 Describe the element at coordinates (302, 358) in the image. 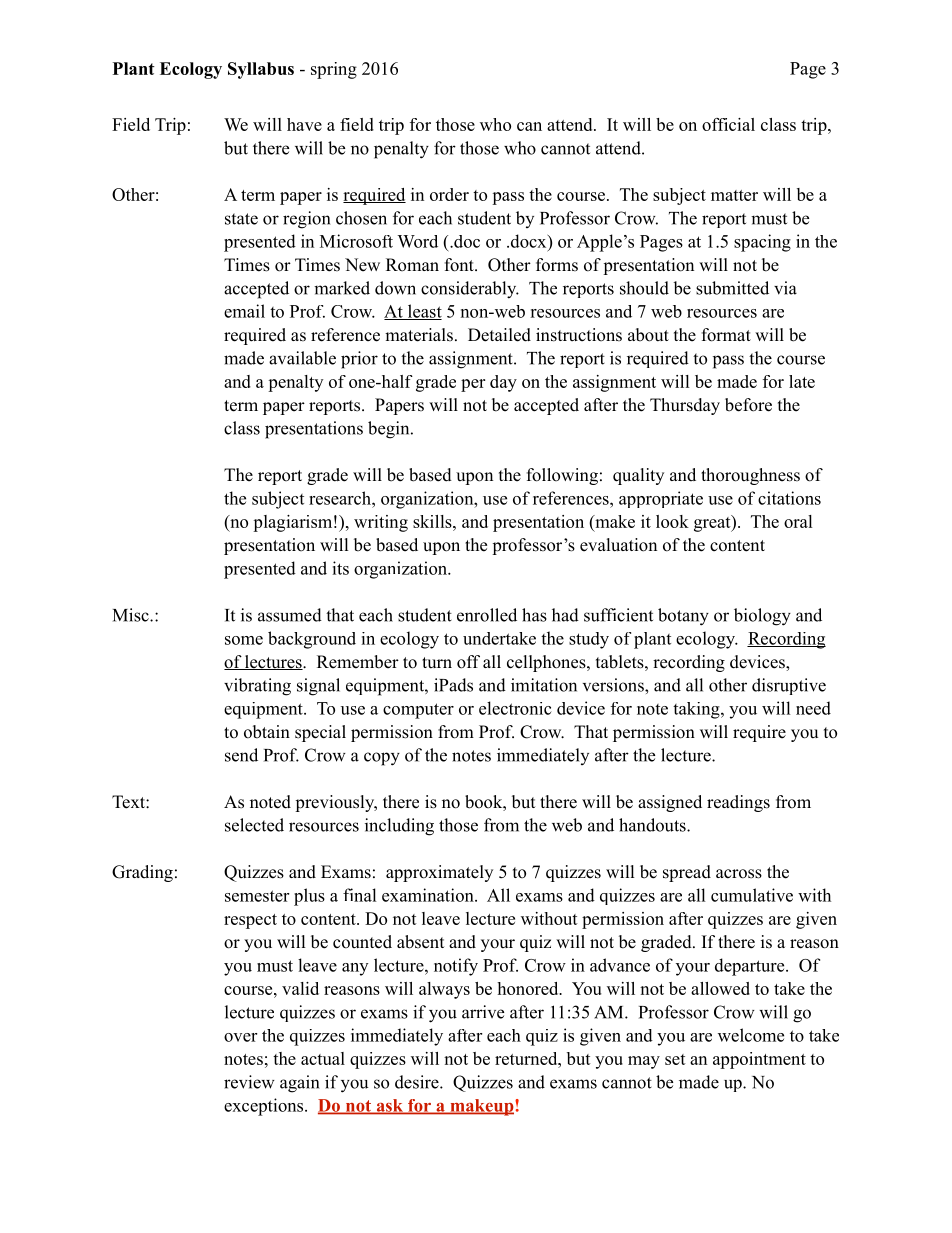

I see `available` at that location.
